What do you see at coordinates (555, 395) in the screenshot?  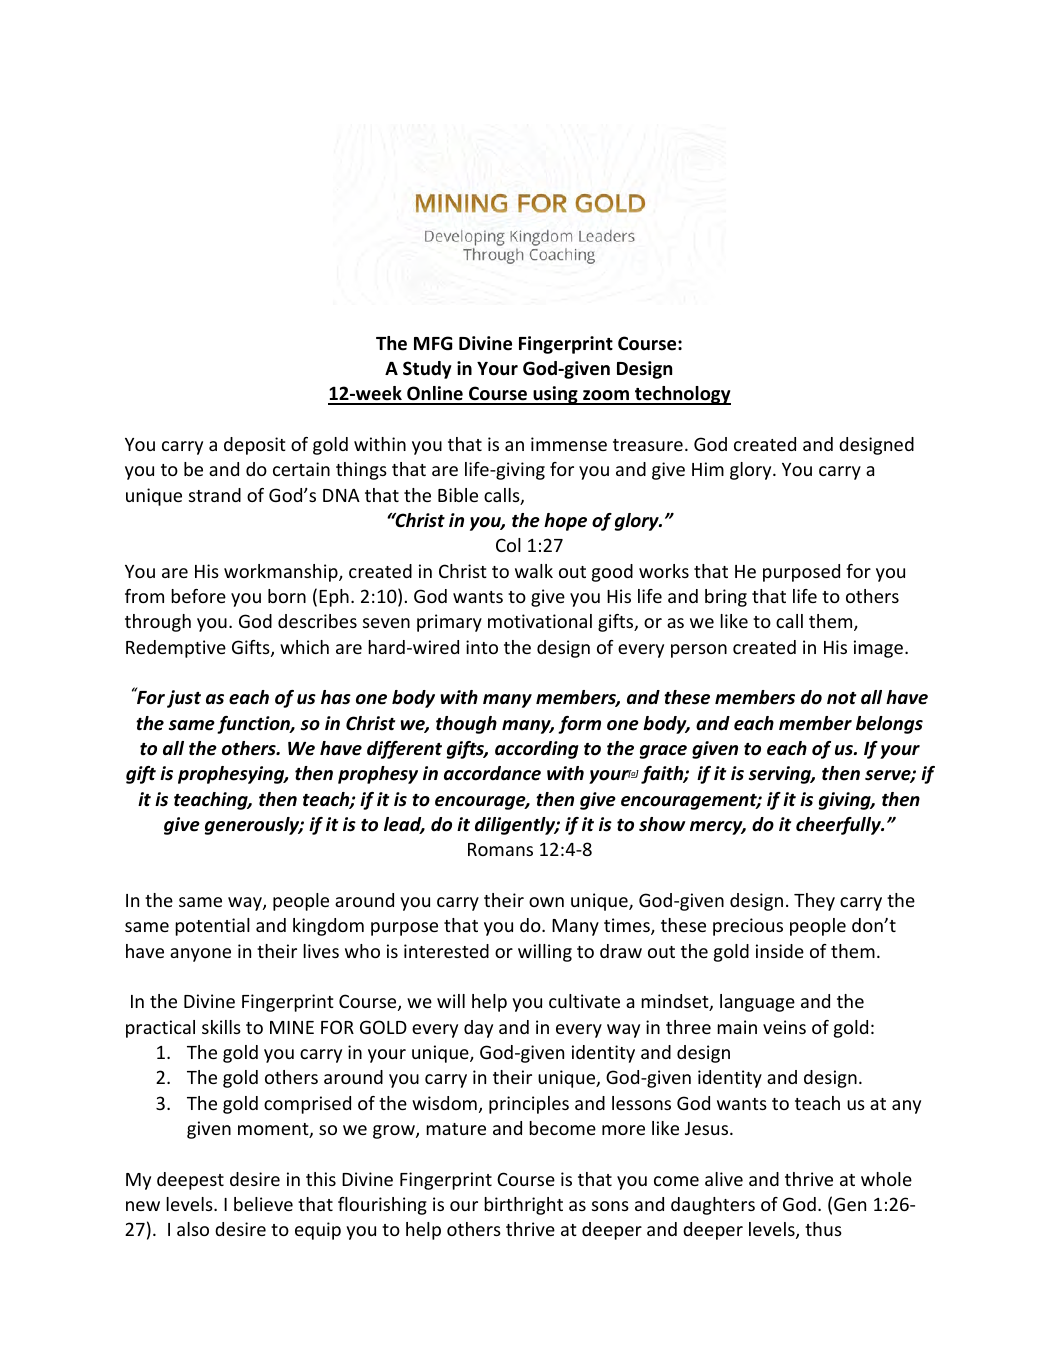 I see `using` at bounding box center [555, 395].
